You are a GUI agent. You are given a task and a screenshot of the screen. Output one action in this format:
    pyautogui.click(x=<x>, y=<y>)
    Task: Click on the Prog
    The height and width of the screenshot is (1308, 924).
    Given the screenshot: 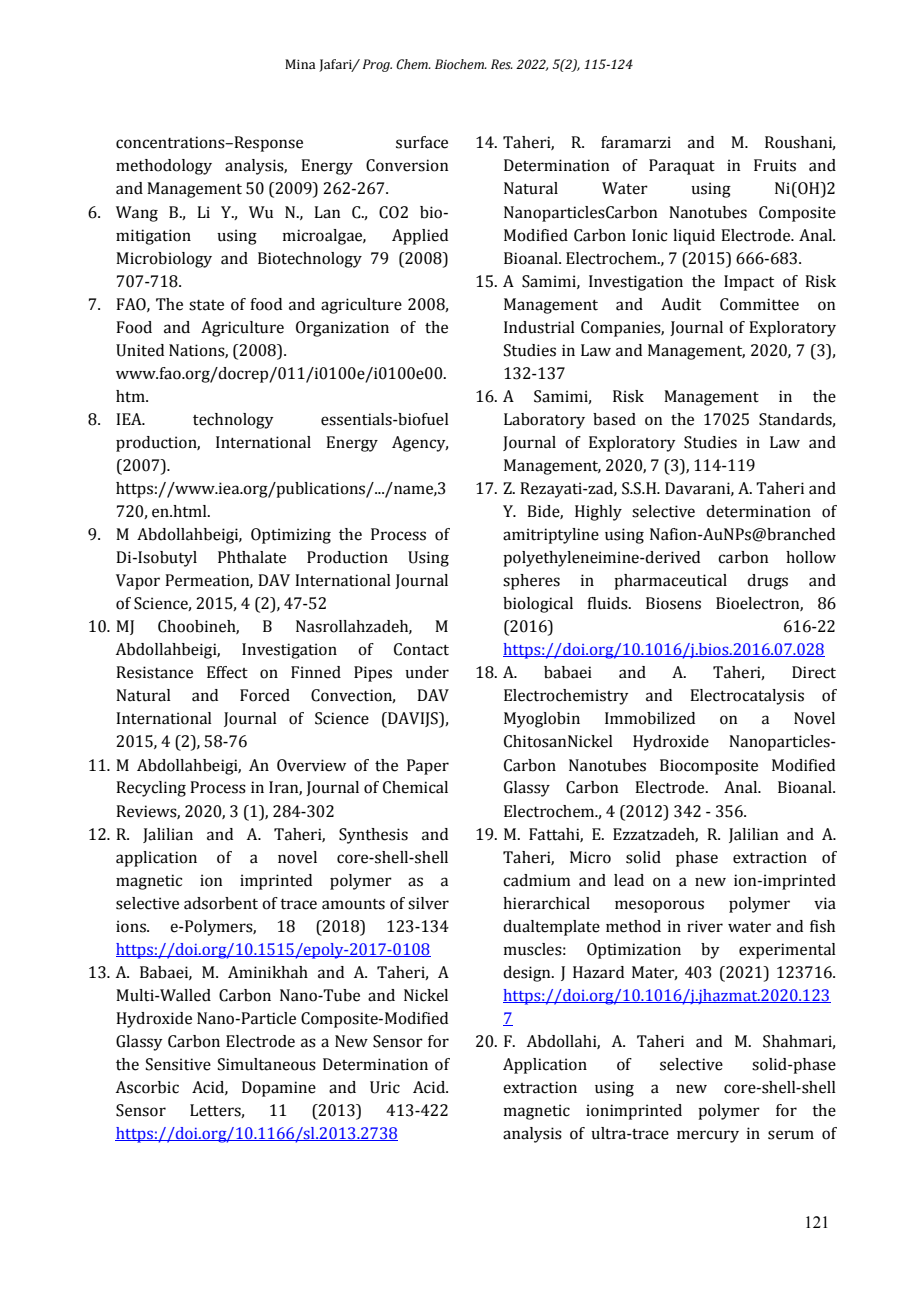 What is the action you would take?
    pyautogui.click(x=377, y=65)
